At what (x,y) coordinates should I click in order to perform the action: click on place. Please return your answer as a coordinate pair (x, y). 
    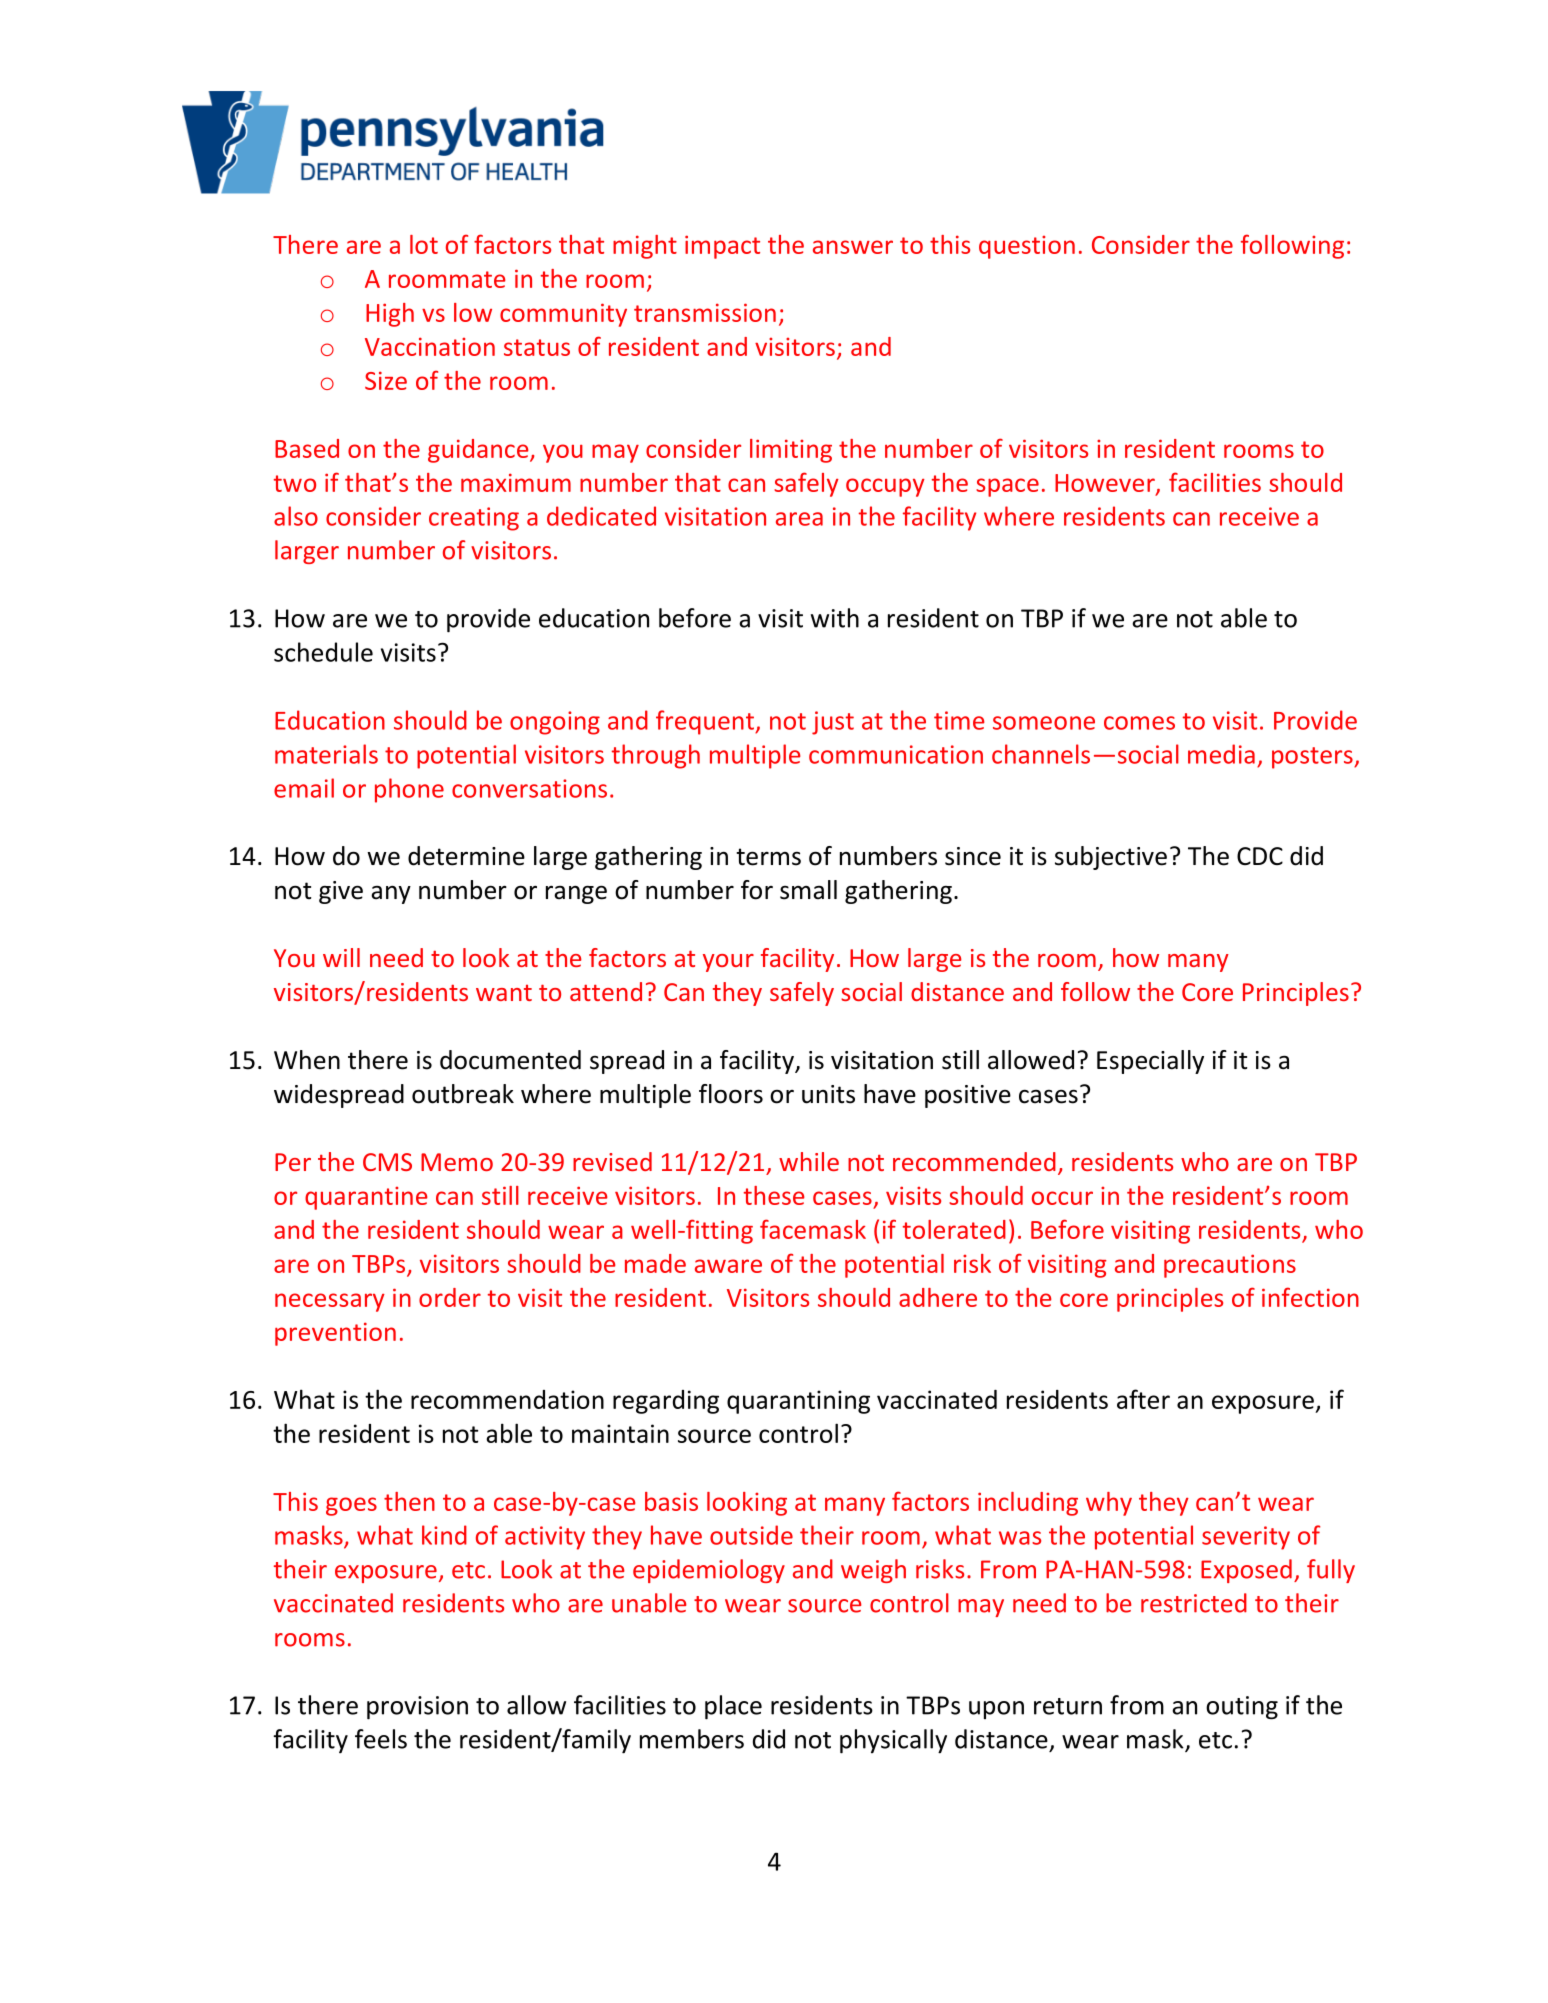
    Looking at the image, I should click on (733, 1707).
